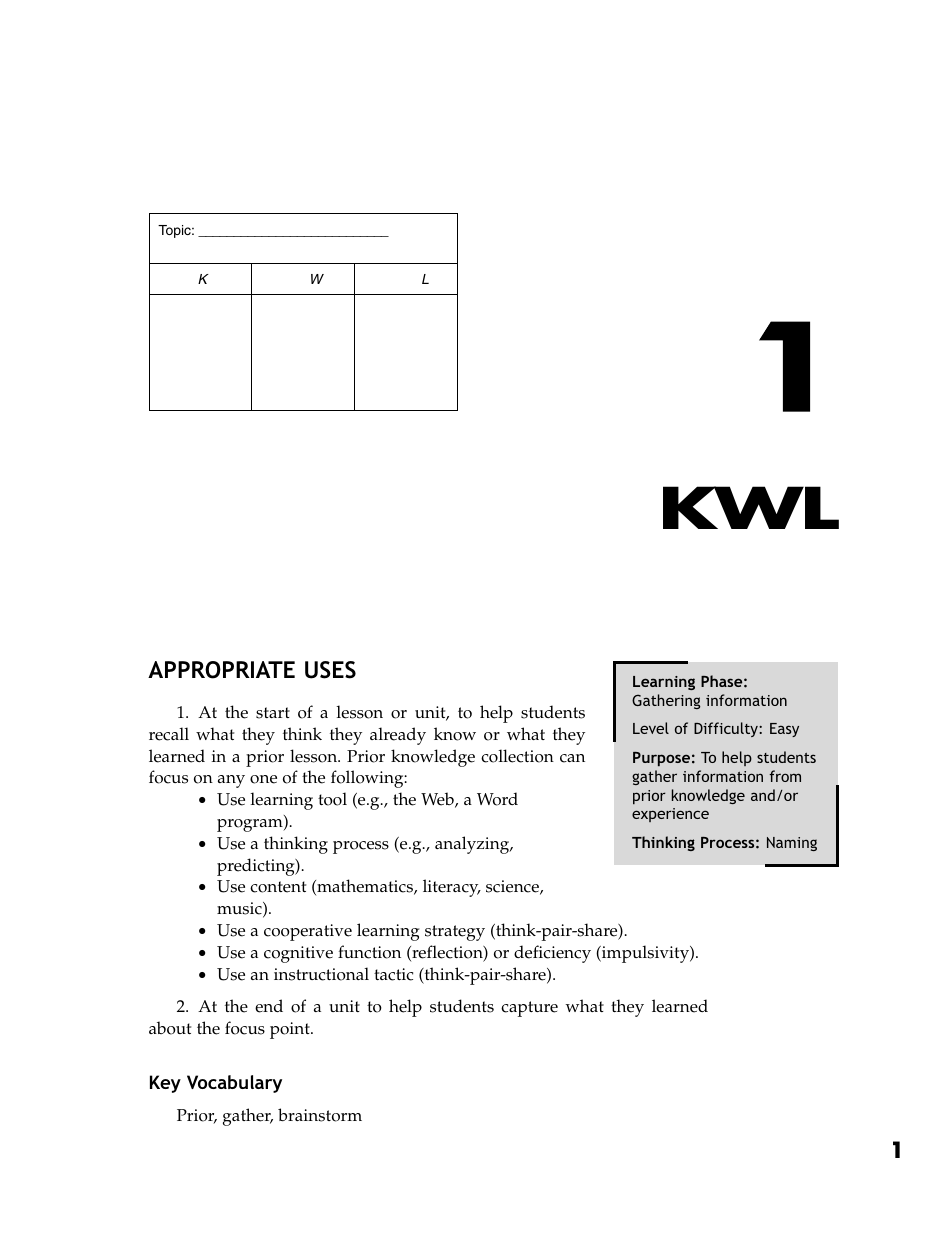 Image resolution: width=952 pixels, height=1233 pixels. What do you see at coordinates (785, 776) in the screenshot?
I see `from` at bounding box center [785, 776].
